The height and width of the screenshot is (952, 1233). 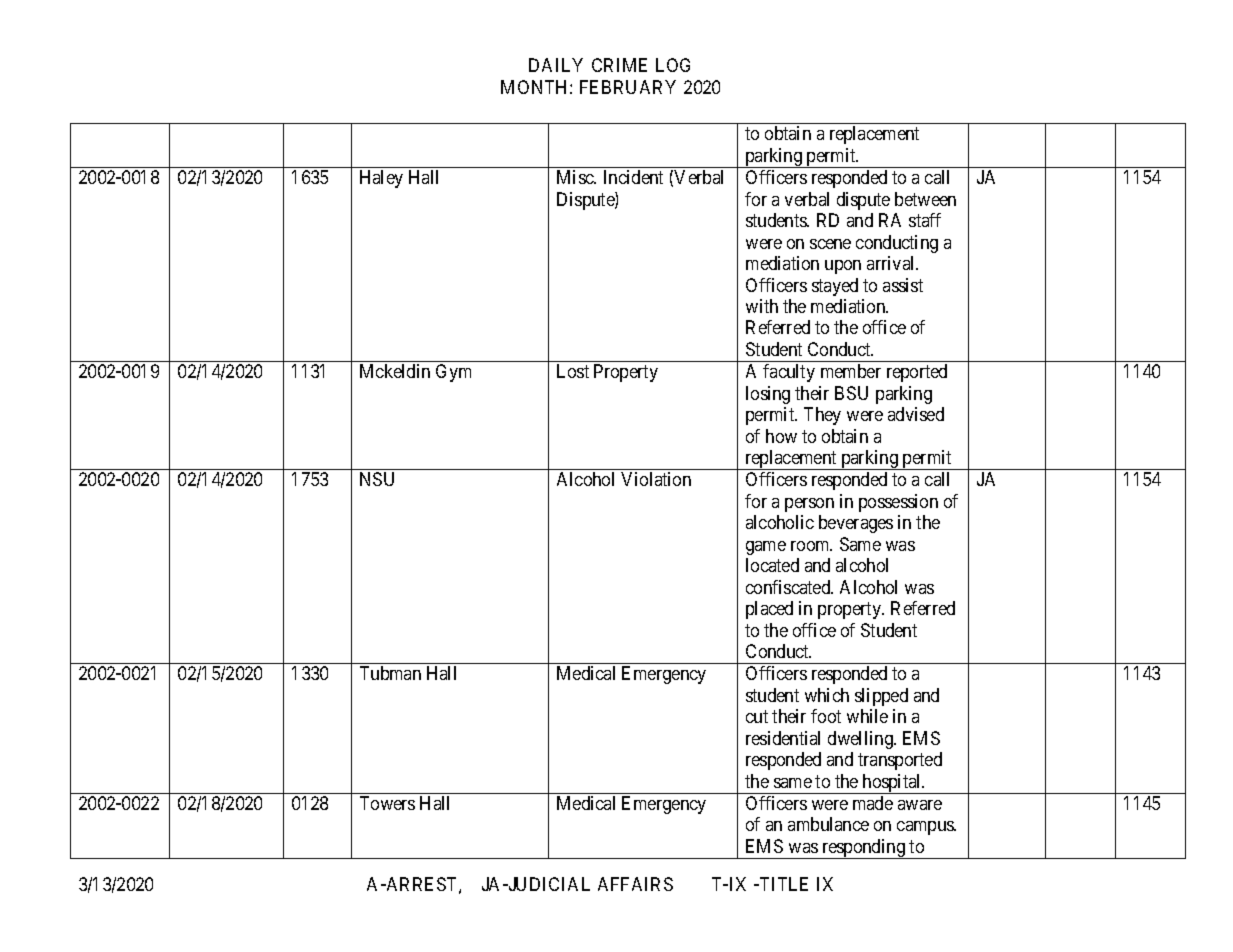 What do you see at coordinates (789, 587) in the screenshot?
I see `confiscated` at bounding box center [789, 587].
